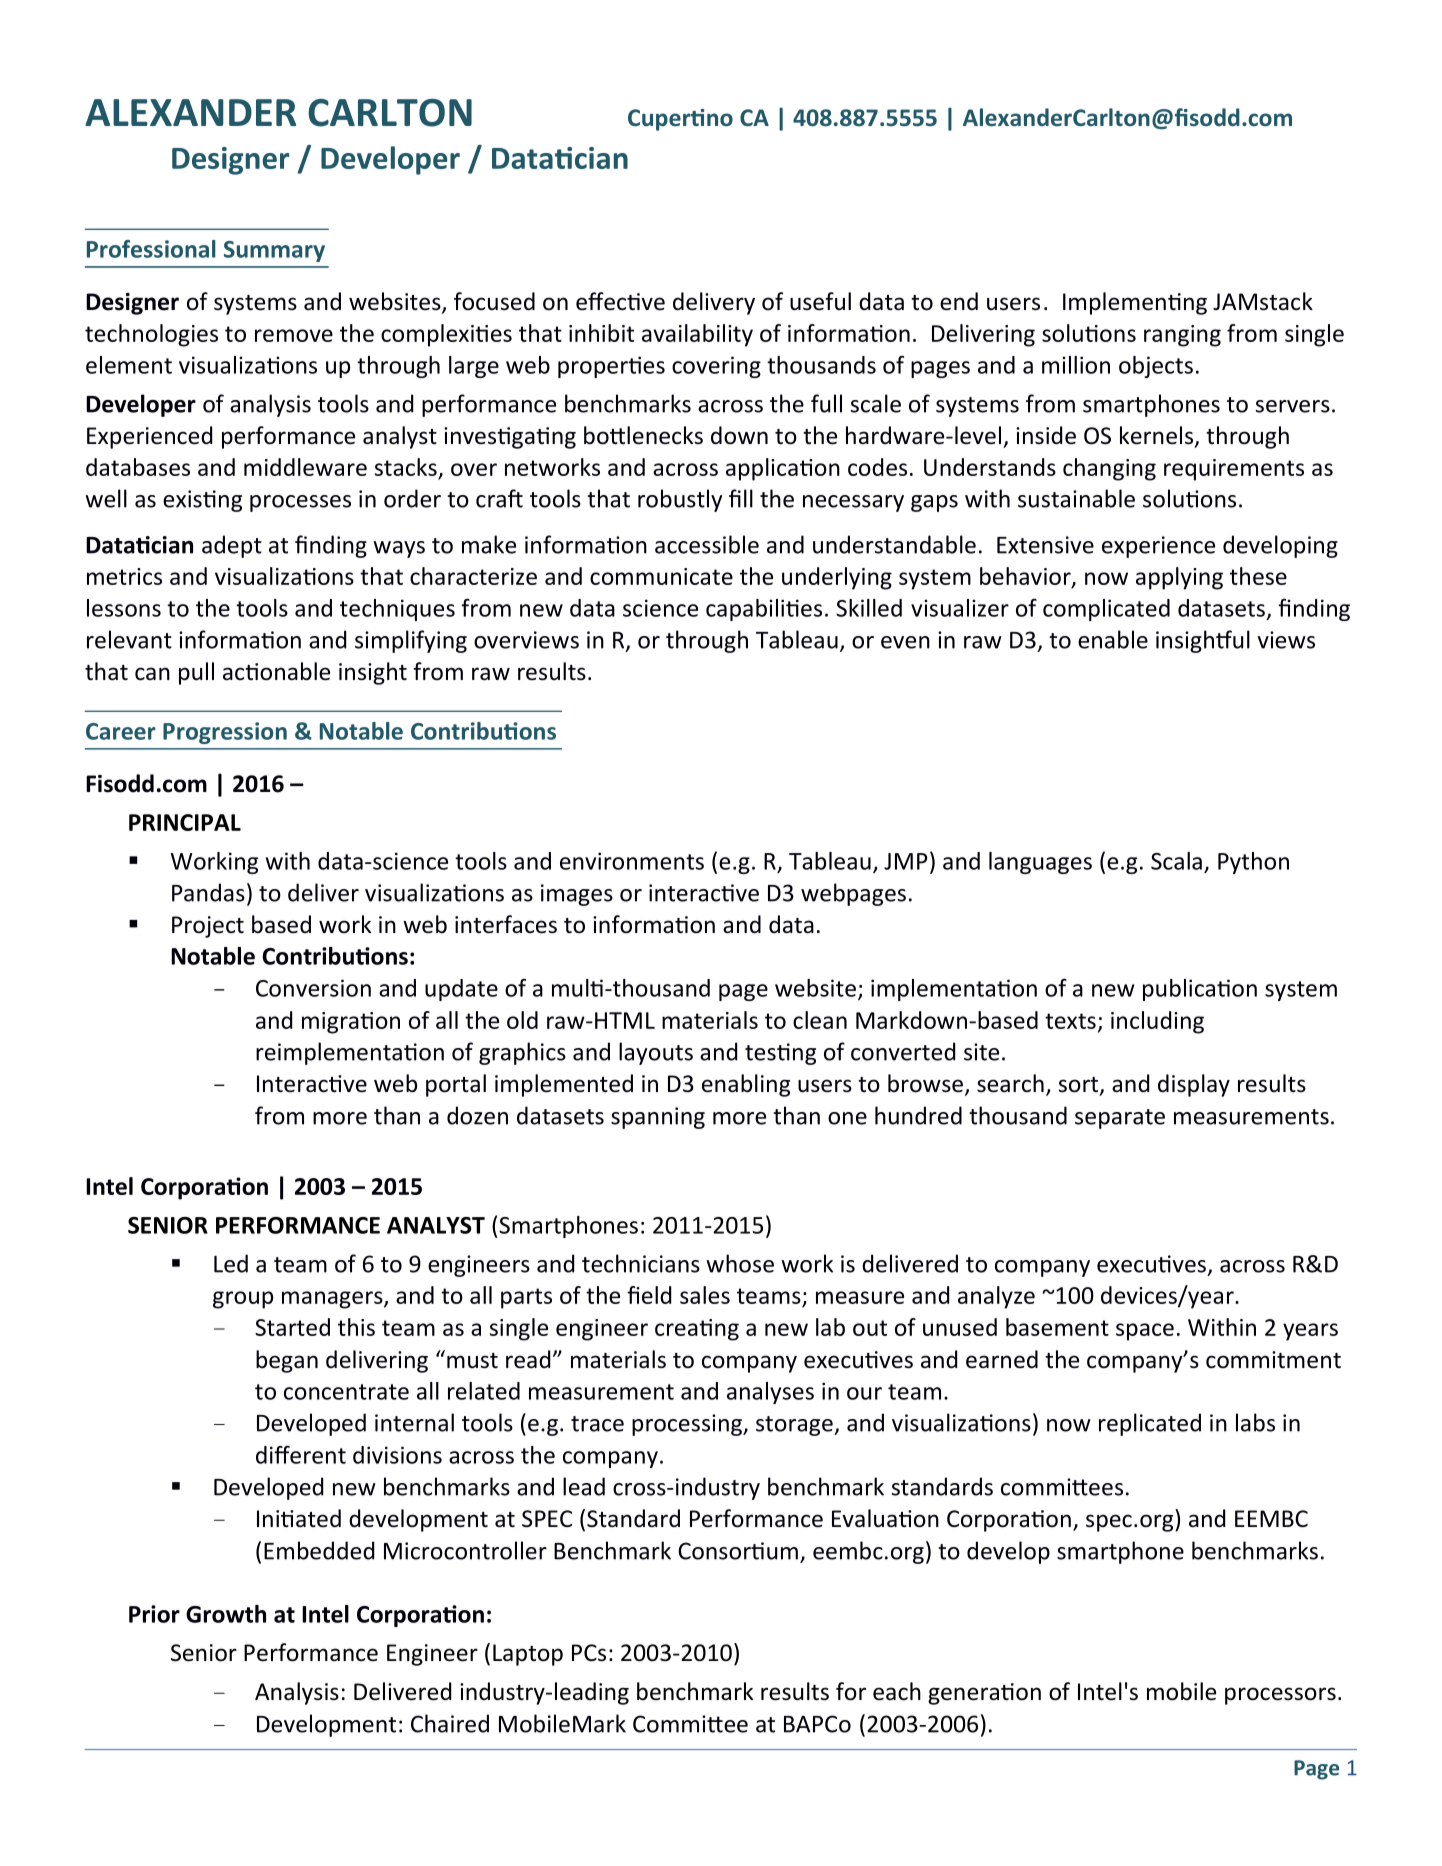  Describe the element at coordinates (305, 467) in the screenshot. I see `middleware` at that location.
